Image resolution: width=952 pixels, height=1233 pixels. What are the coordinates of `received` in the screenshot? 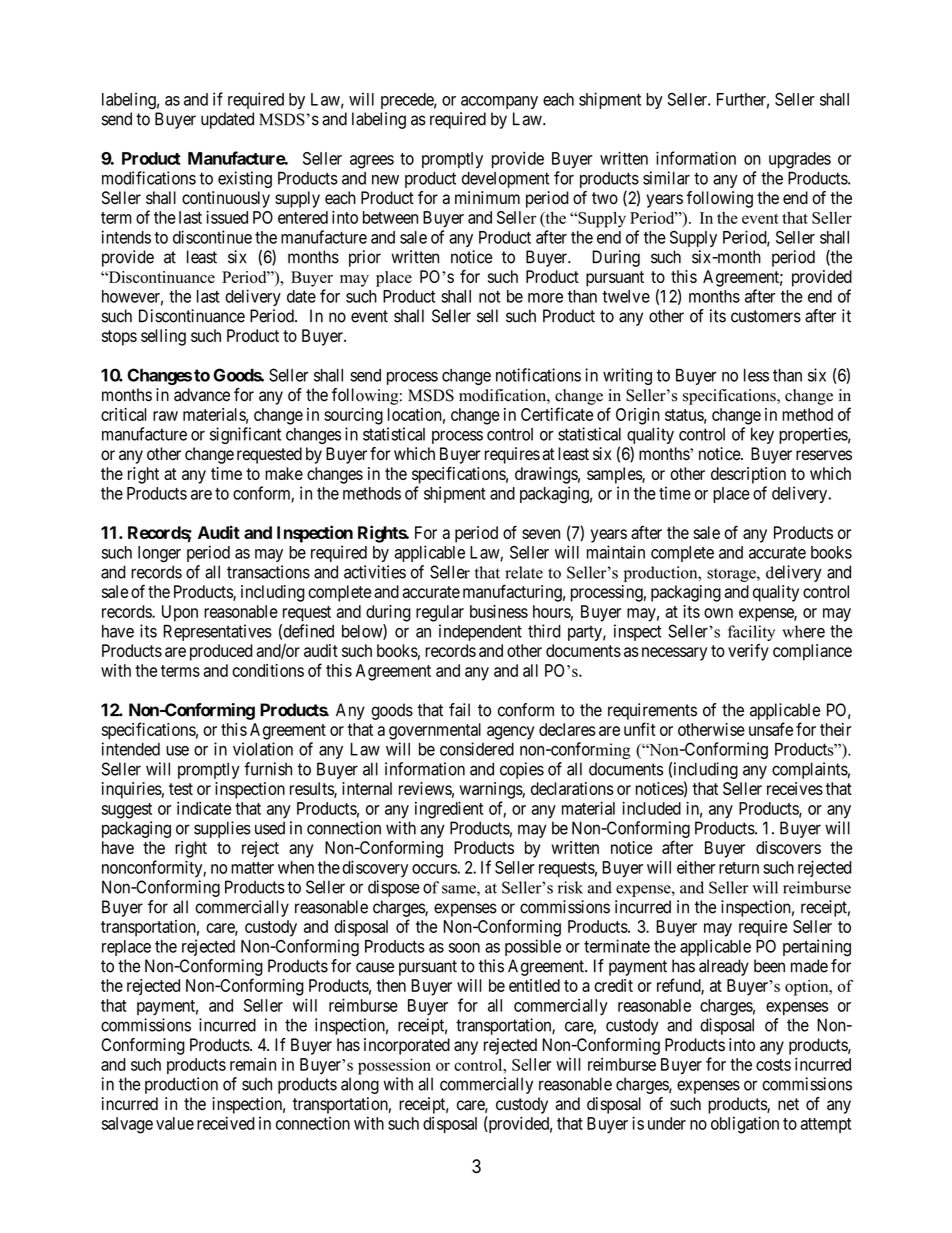 It's located at (226, 1123).
